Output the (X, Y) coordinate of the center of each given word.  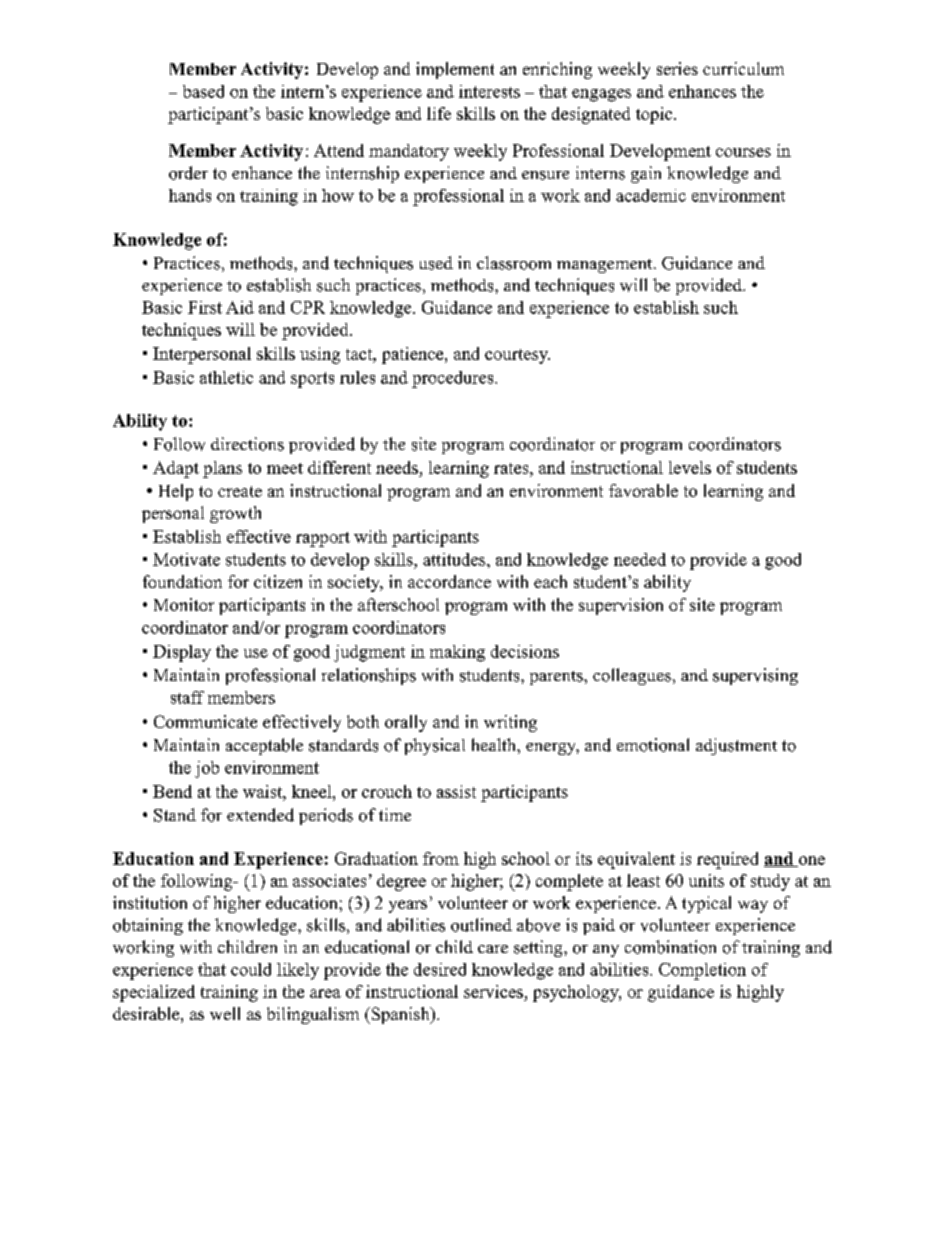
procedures (454, 379)
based (203, 91)
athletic (226, 377)
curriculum (743, 68)
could (251, 969)
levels (690, 467)
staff (187, 697)
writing (510, 723)
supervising (755, 676)
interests (489, 91)
